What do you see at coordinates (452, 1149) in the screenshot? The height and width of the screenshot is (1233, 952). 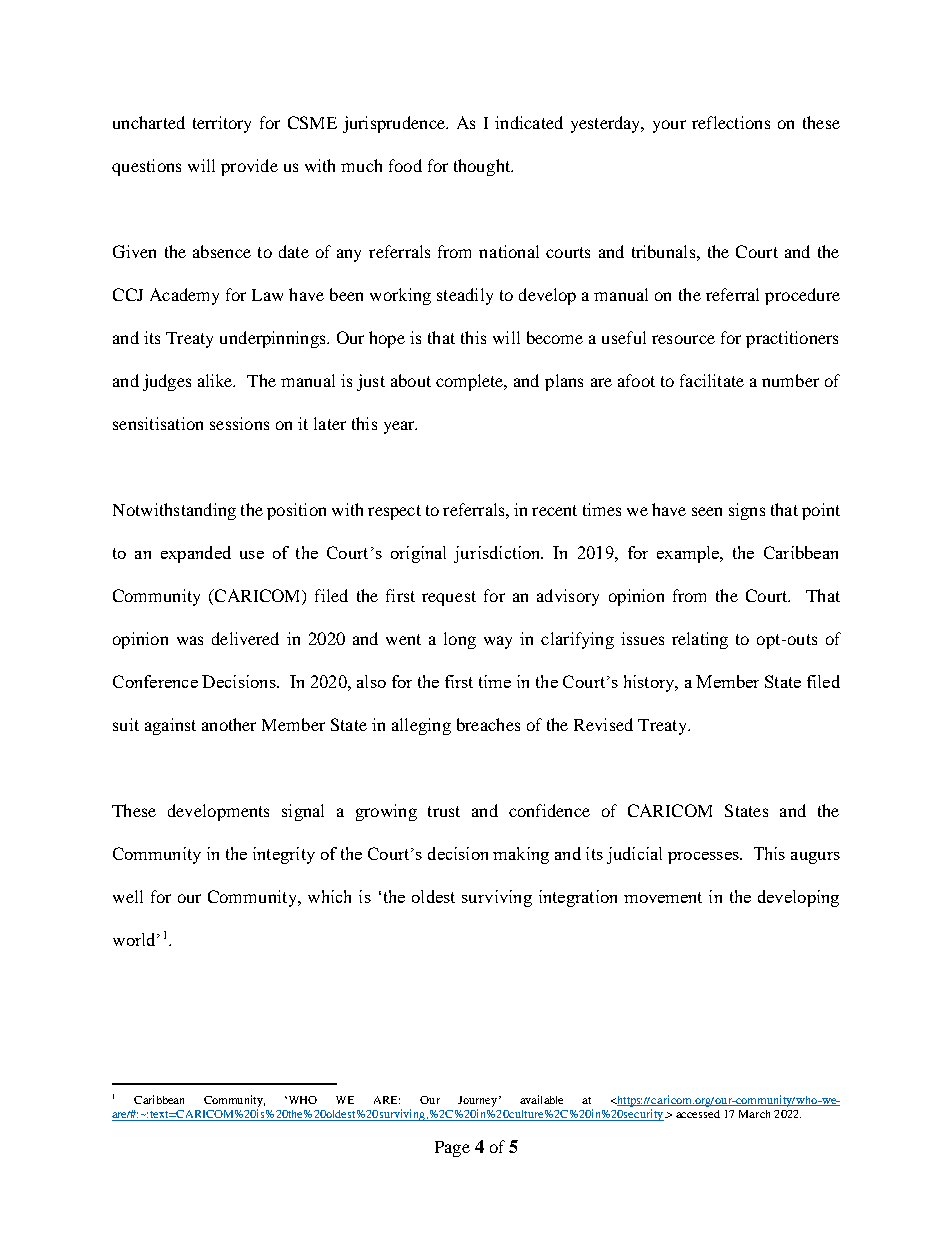 I see `Page` at bounding box center [452, 1149].
